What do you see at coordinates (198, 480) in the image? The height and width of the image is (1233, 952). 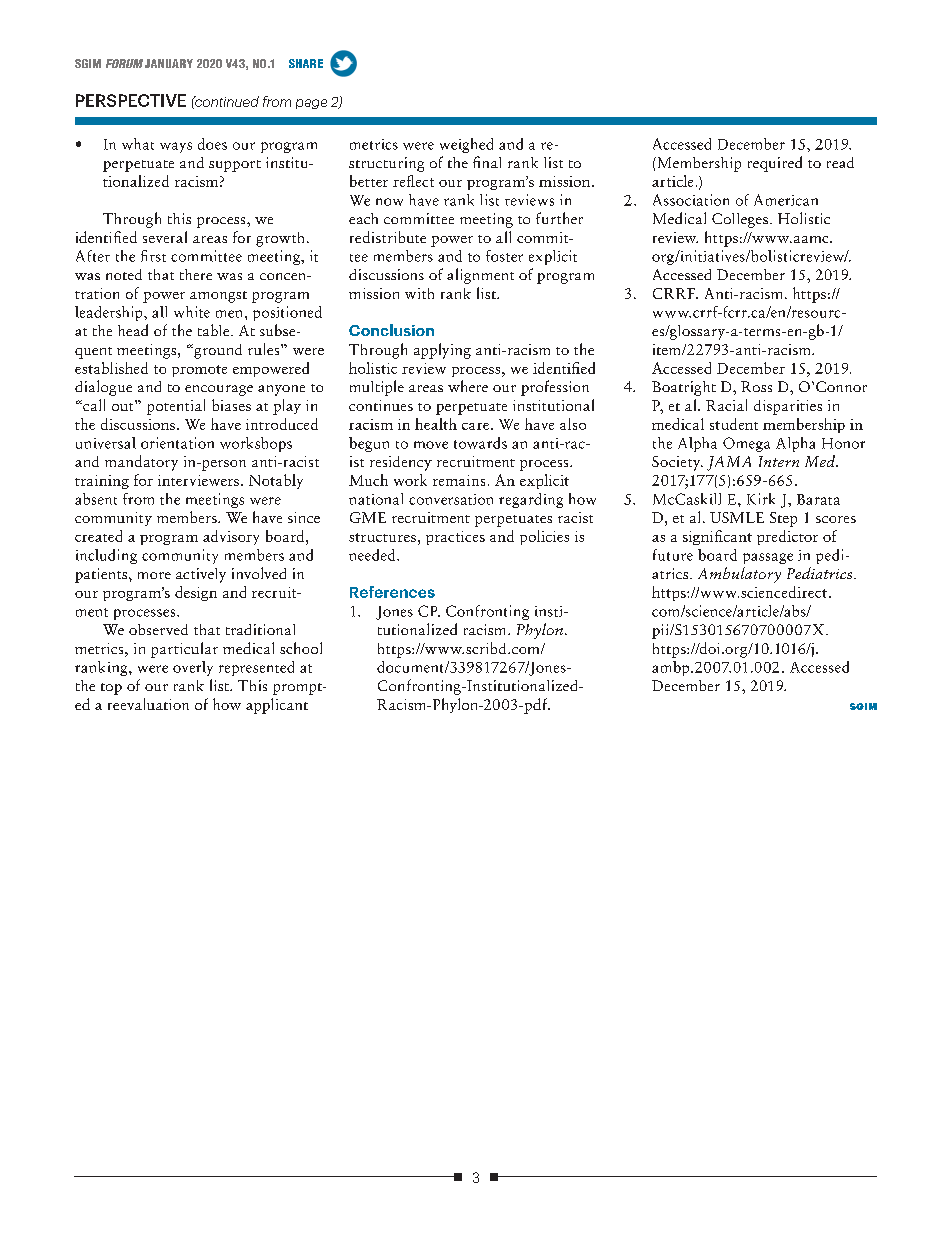 I see `interviewers` at bounding box center [198, 480].
